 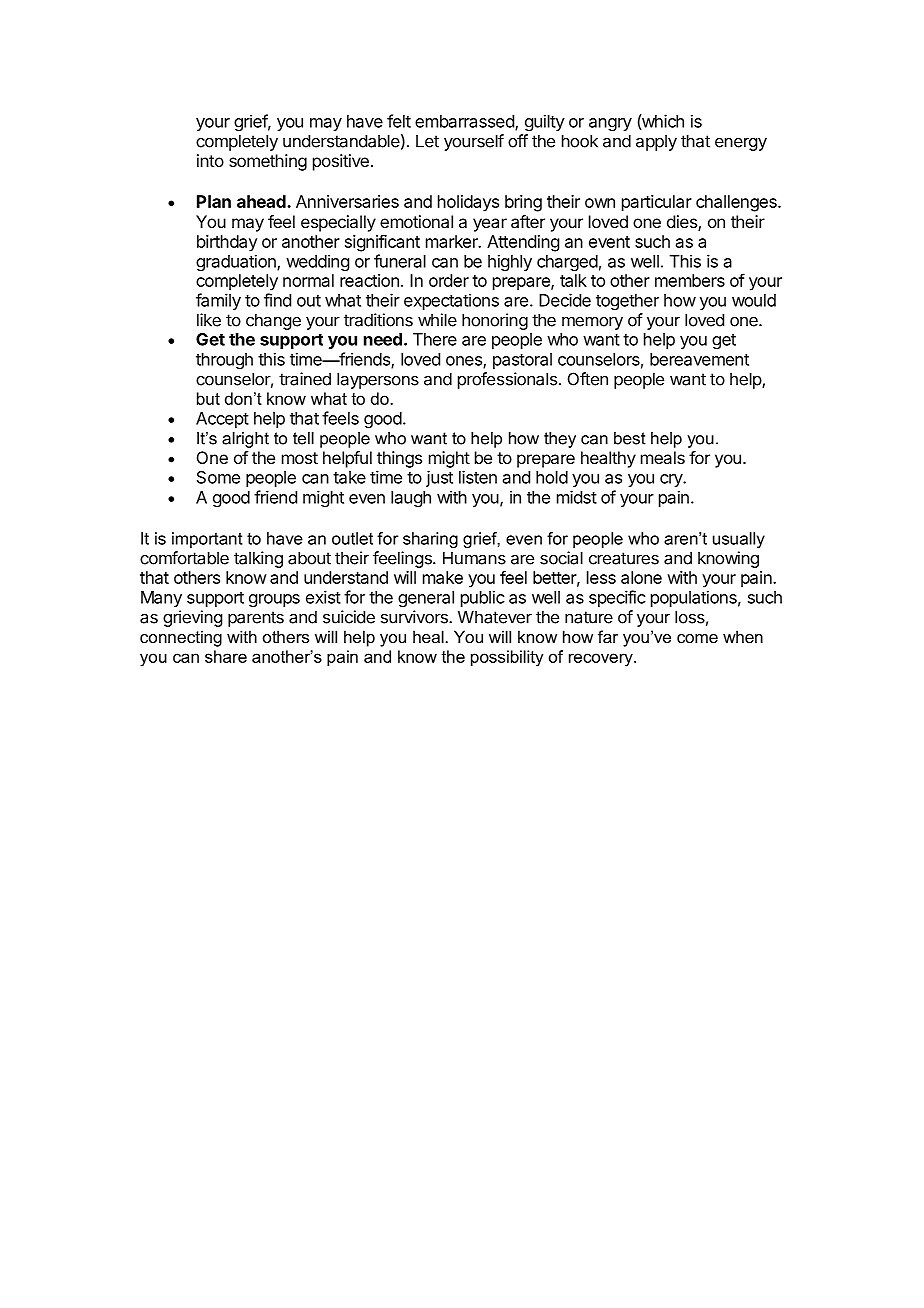 What do you see at coordinates (465, 122) in the screenshot?
I see `embarrassed` at bounding box center [465, 122].
